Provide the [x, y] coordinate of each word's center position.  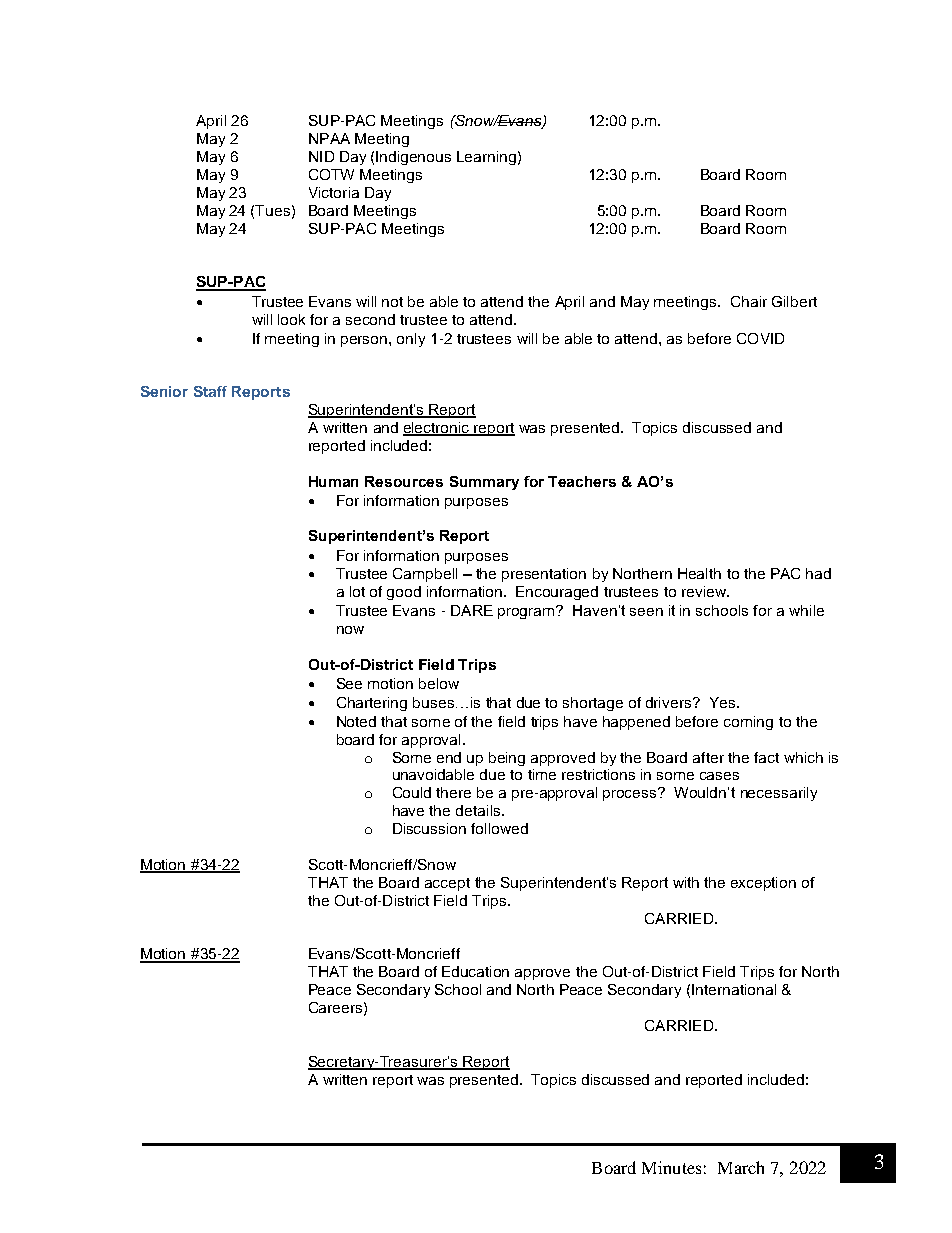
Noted [356, 721]
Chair [749, 301]
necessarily [779, 794]
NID [321, 156]
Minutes [671, 1167]
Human [333, 481]
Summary [484, 483]
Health [699, 573]
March [741, 1167]
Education [475, 971]
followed [499, 828]
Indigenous [413, 158]
